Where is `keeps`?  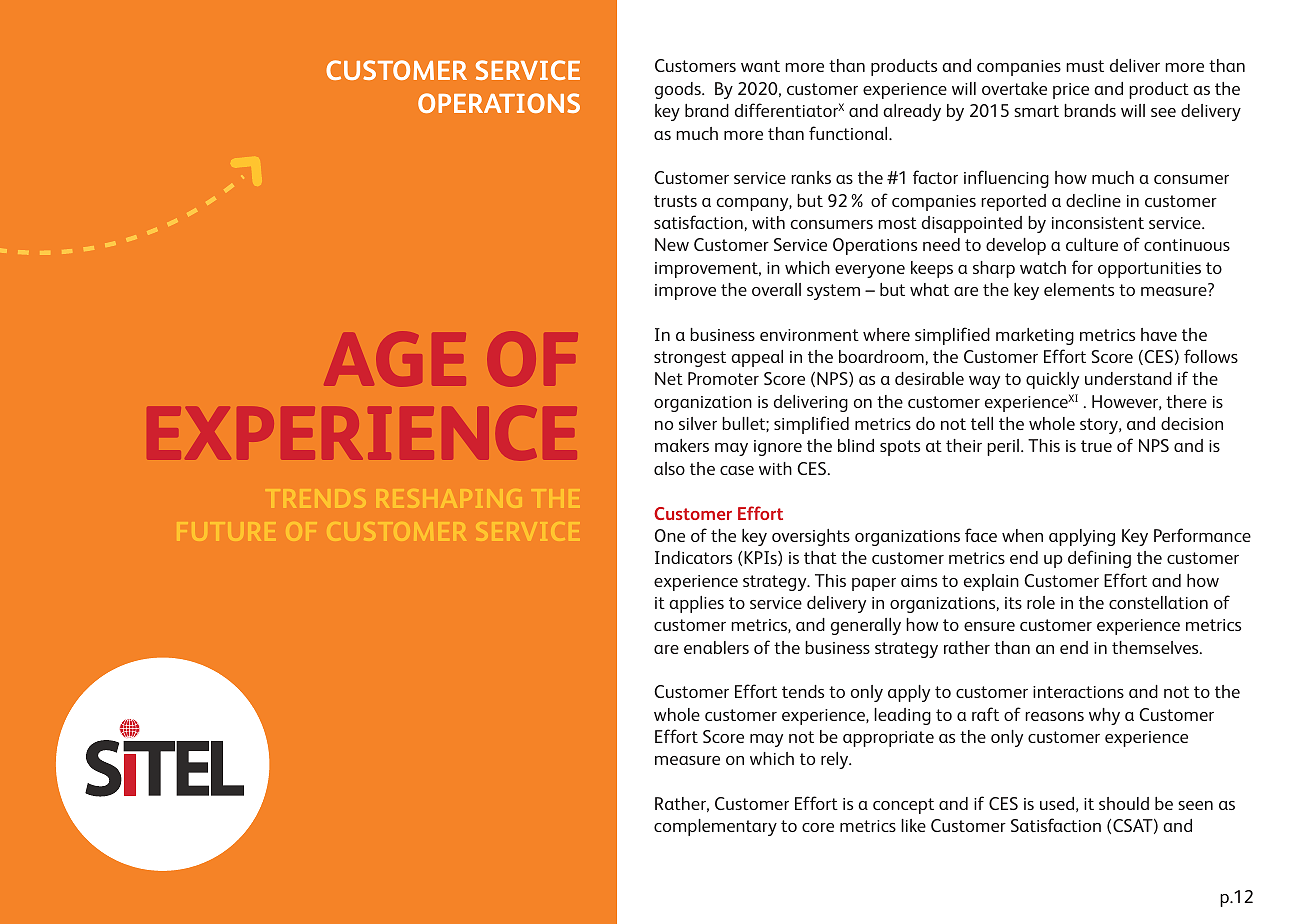 keeps is located at coordinates (932, 269).
